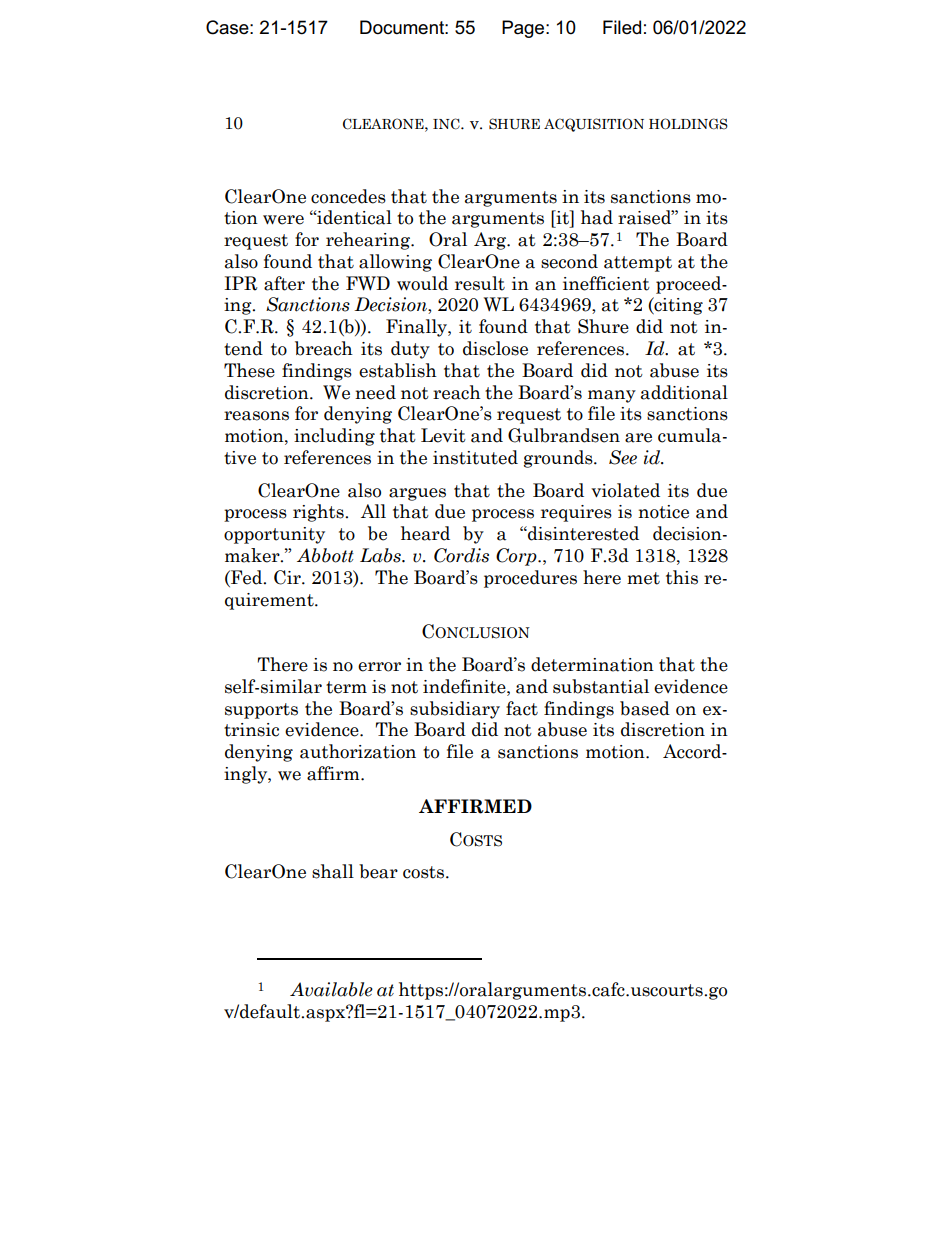 This screenshot has height=1233, width=952. I want to click on concedes, so click(348, 196).
